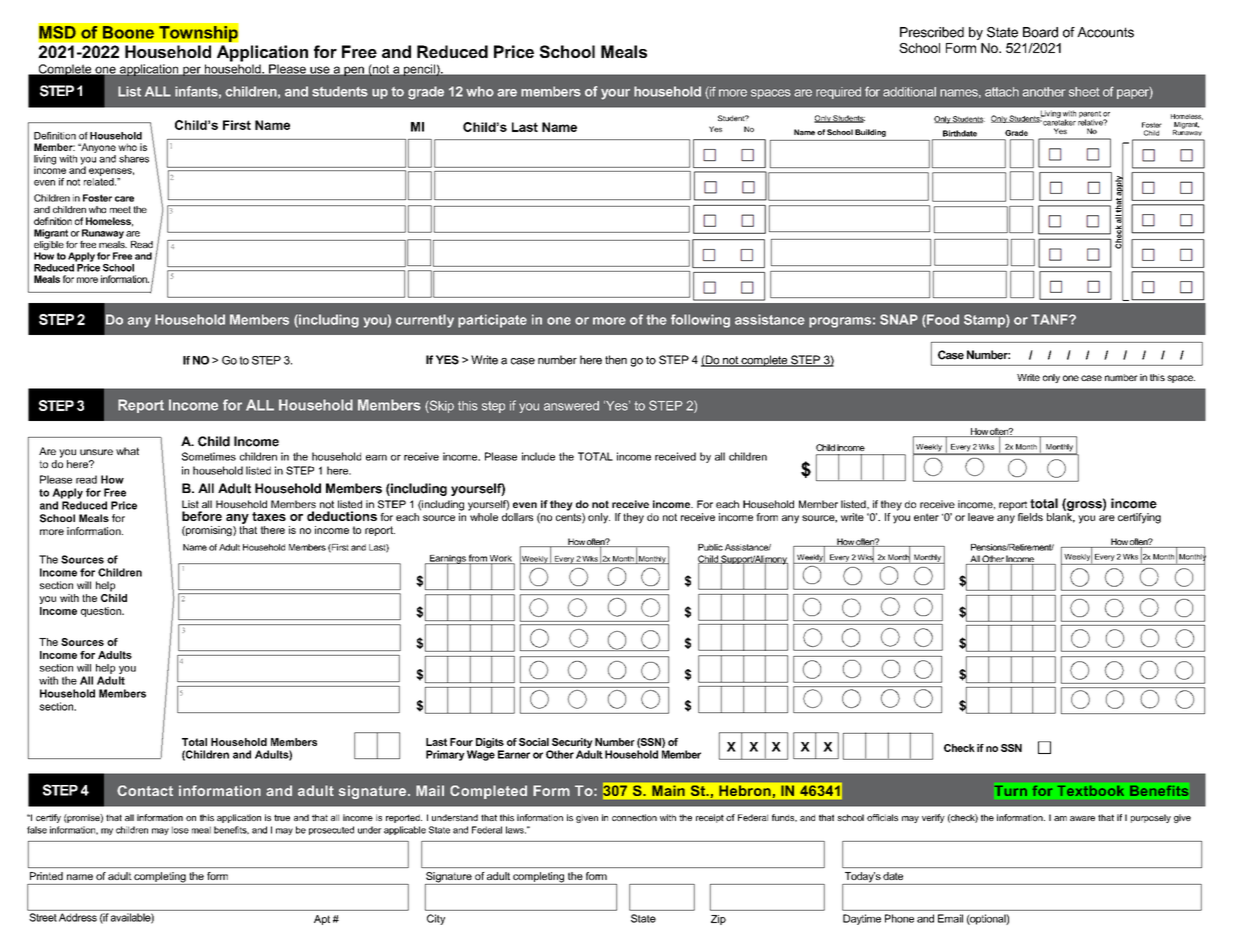 The width and height of the screenshot is (1233, 952). What do you see at coordinates (538, 456) in the screenshot?
I see `include` at bounding box center [538, 456].
